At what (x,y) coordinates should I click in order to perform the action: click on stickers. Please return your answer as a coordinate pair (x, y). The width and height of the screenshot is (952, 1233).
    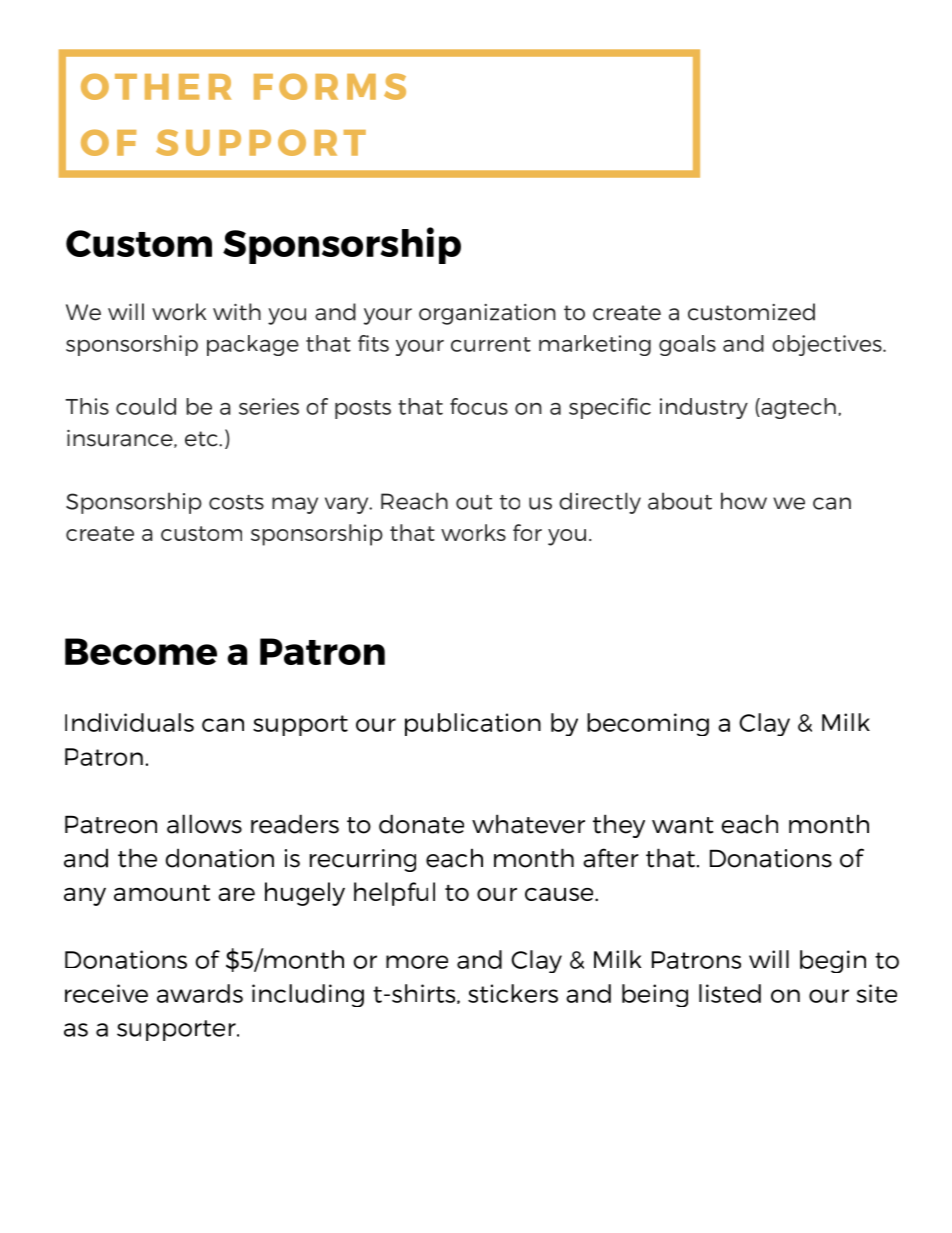
    Looking at the image, I should click on (513, 993).
